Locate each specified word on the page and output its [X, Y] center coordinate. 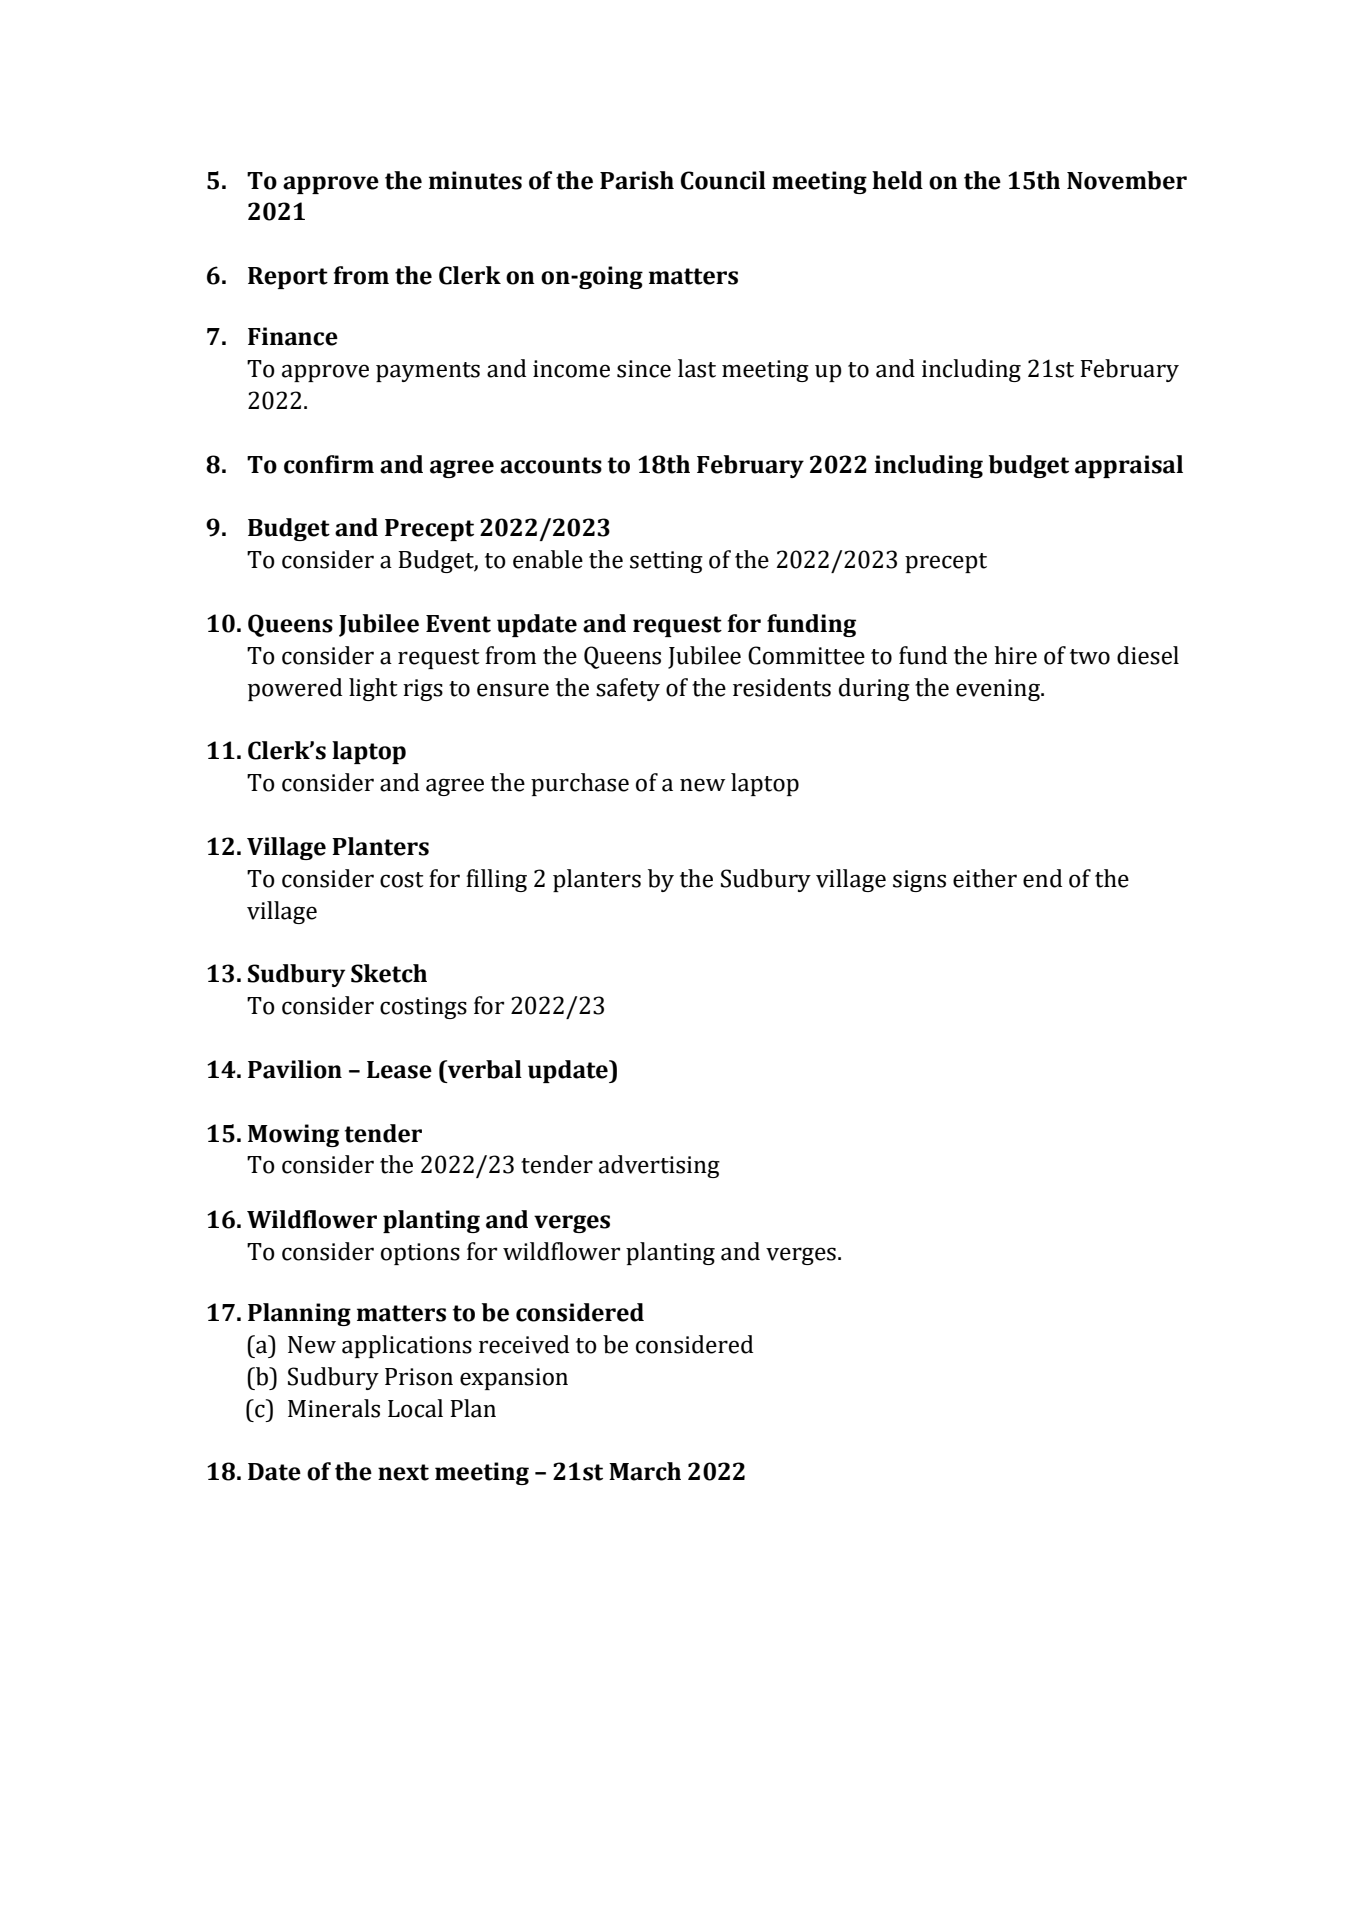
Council [723, 180]
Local [415, 1408]
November [1127, 180]
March [645, 1471]
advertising [659, 1166]
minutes [475, 180]
